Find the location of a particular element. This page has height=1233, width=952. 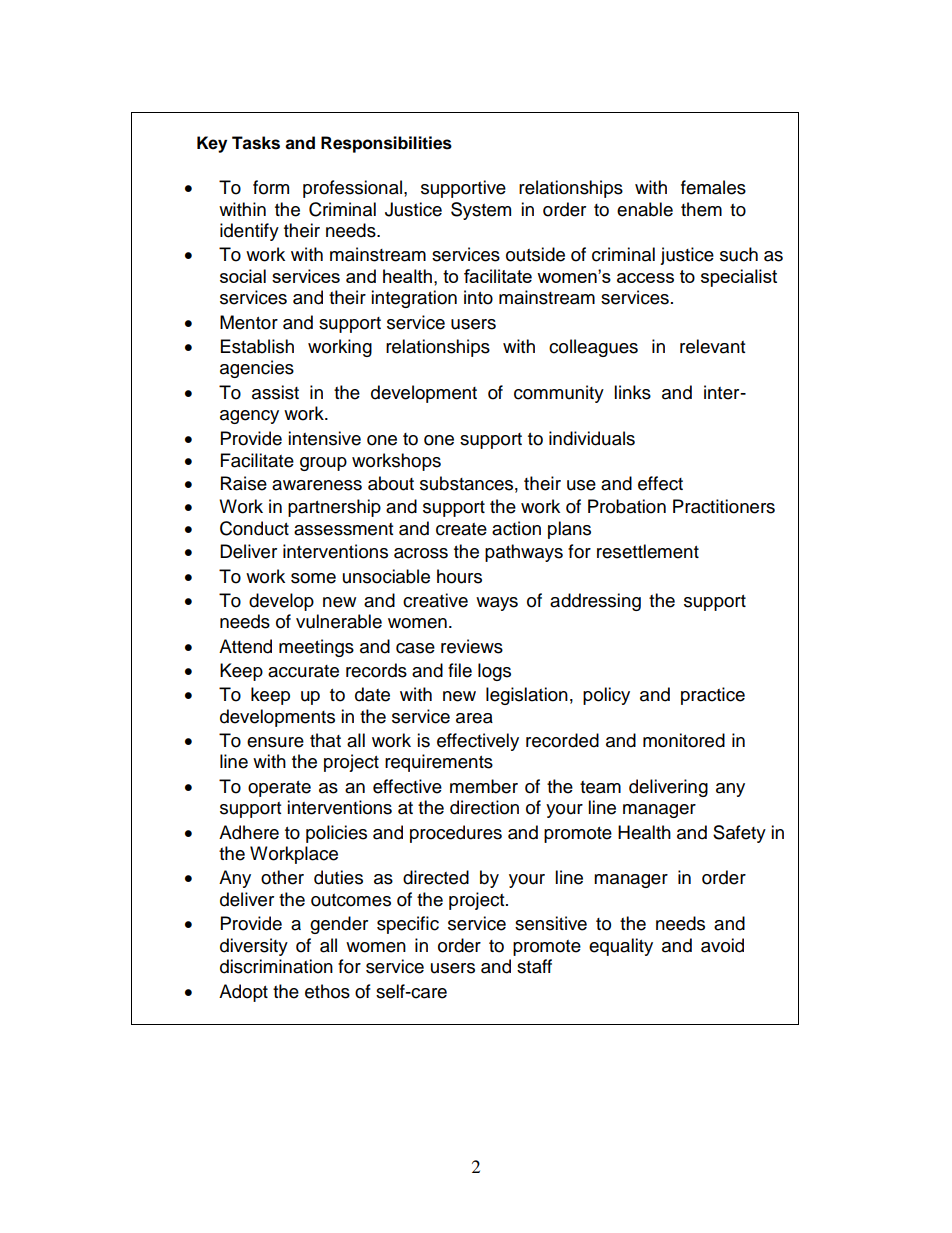

females is located at coordinates (713, 187).
